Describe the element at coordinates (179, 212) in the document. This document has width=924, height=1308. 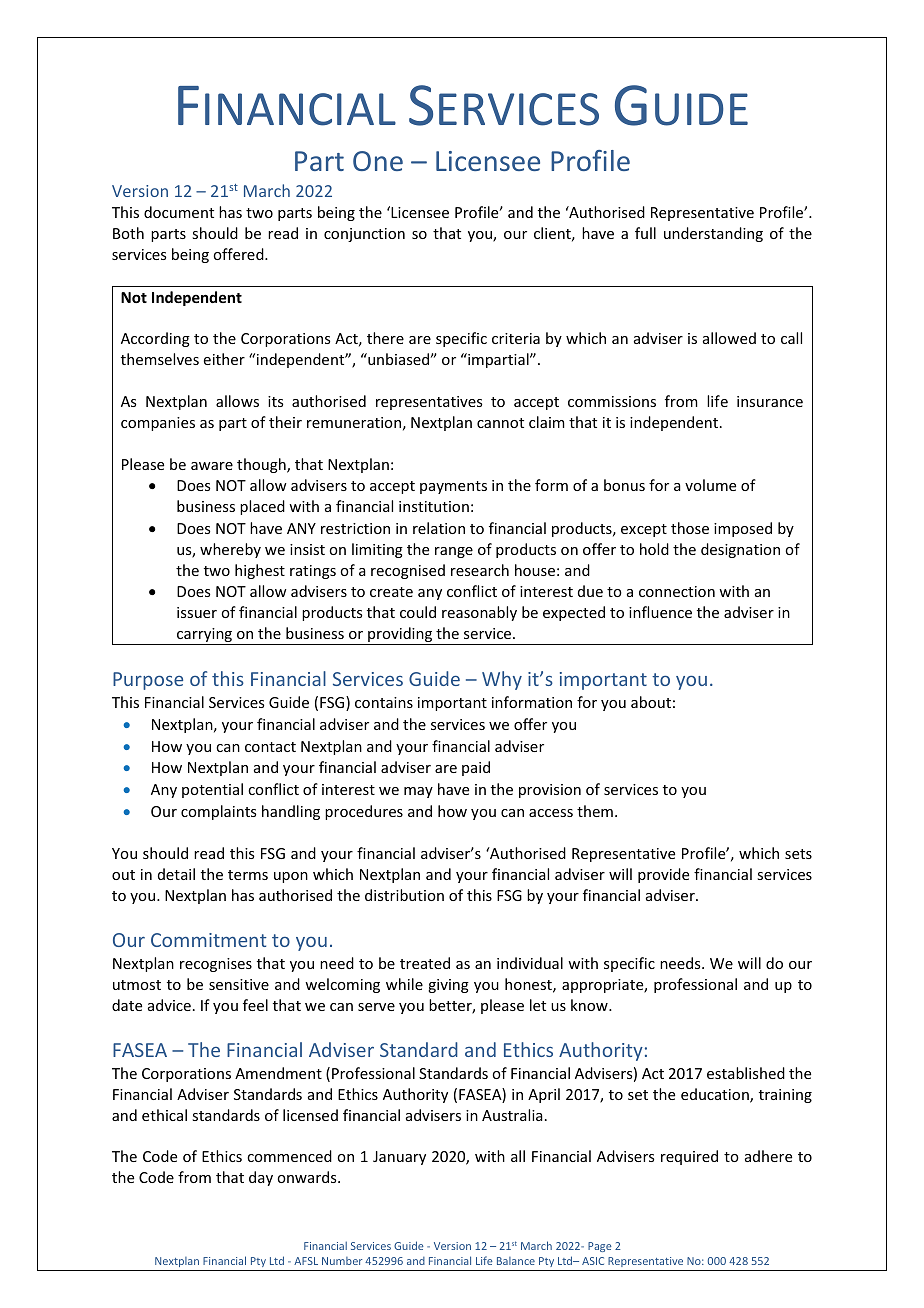
I see `document` at that location.
